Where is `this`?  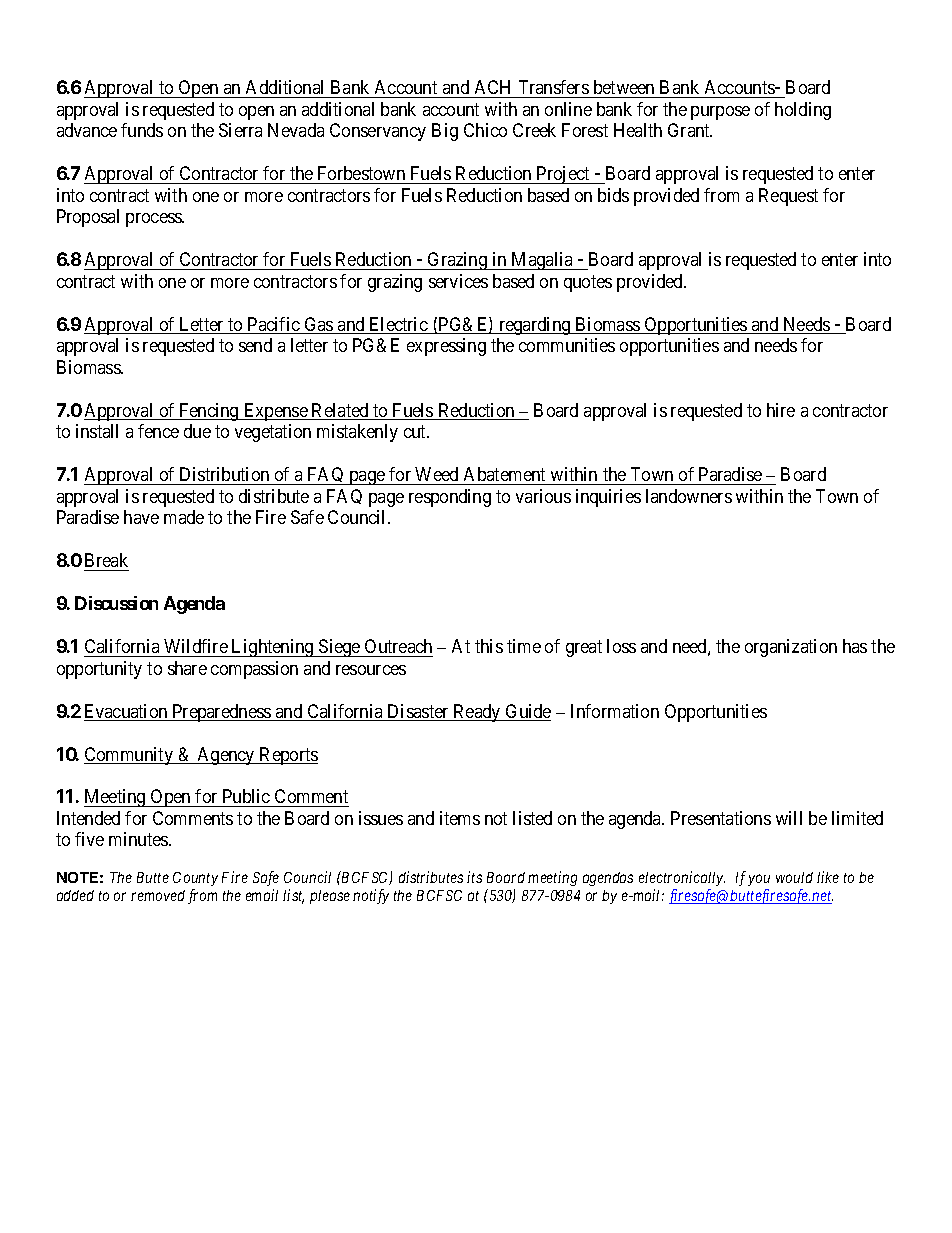
this is located at coordinates (489, 646).
